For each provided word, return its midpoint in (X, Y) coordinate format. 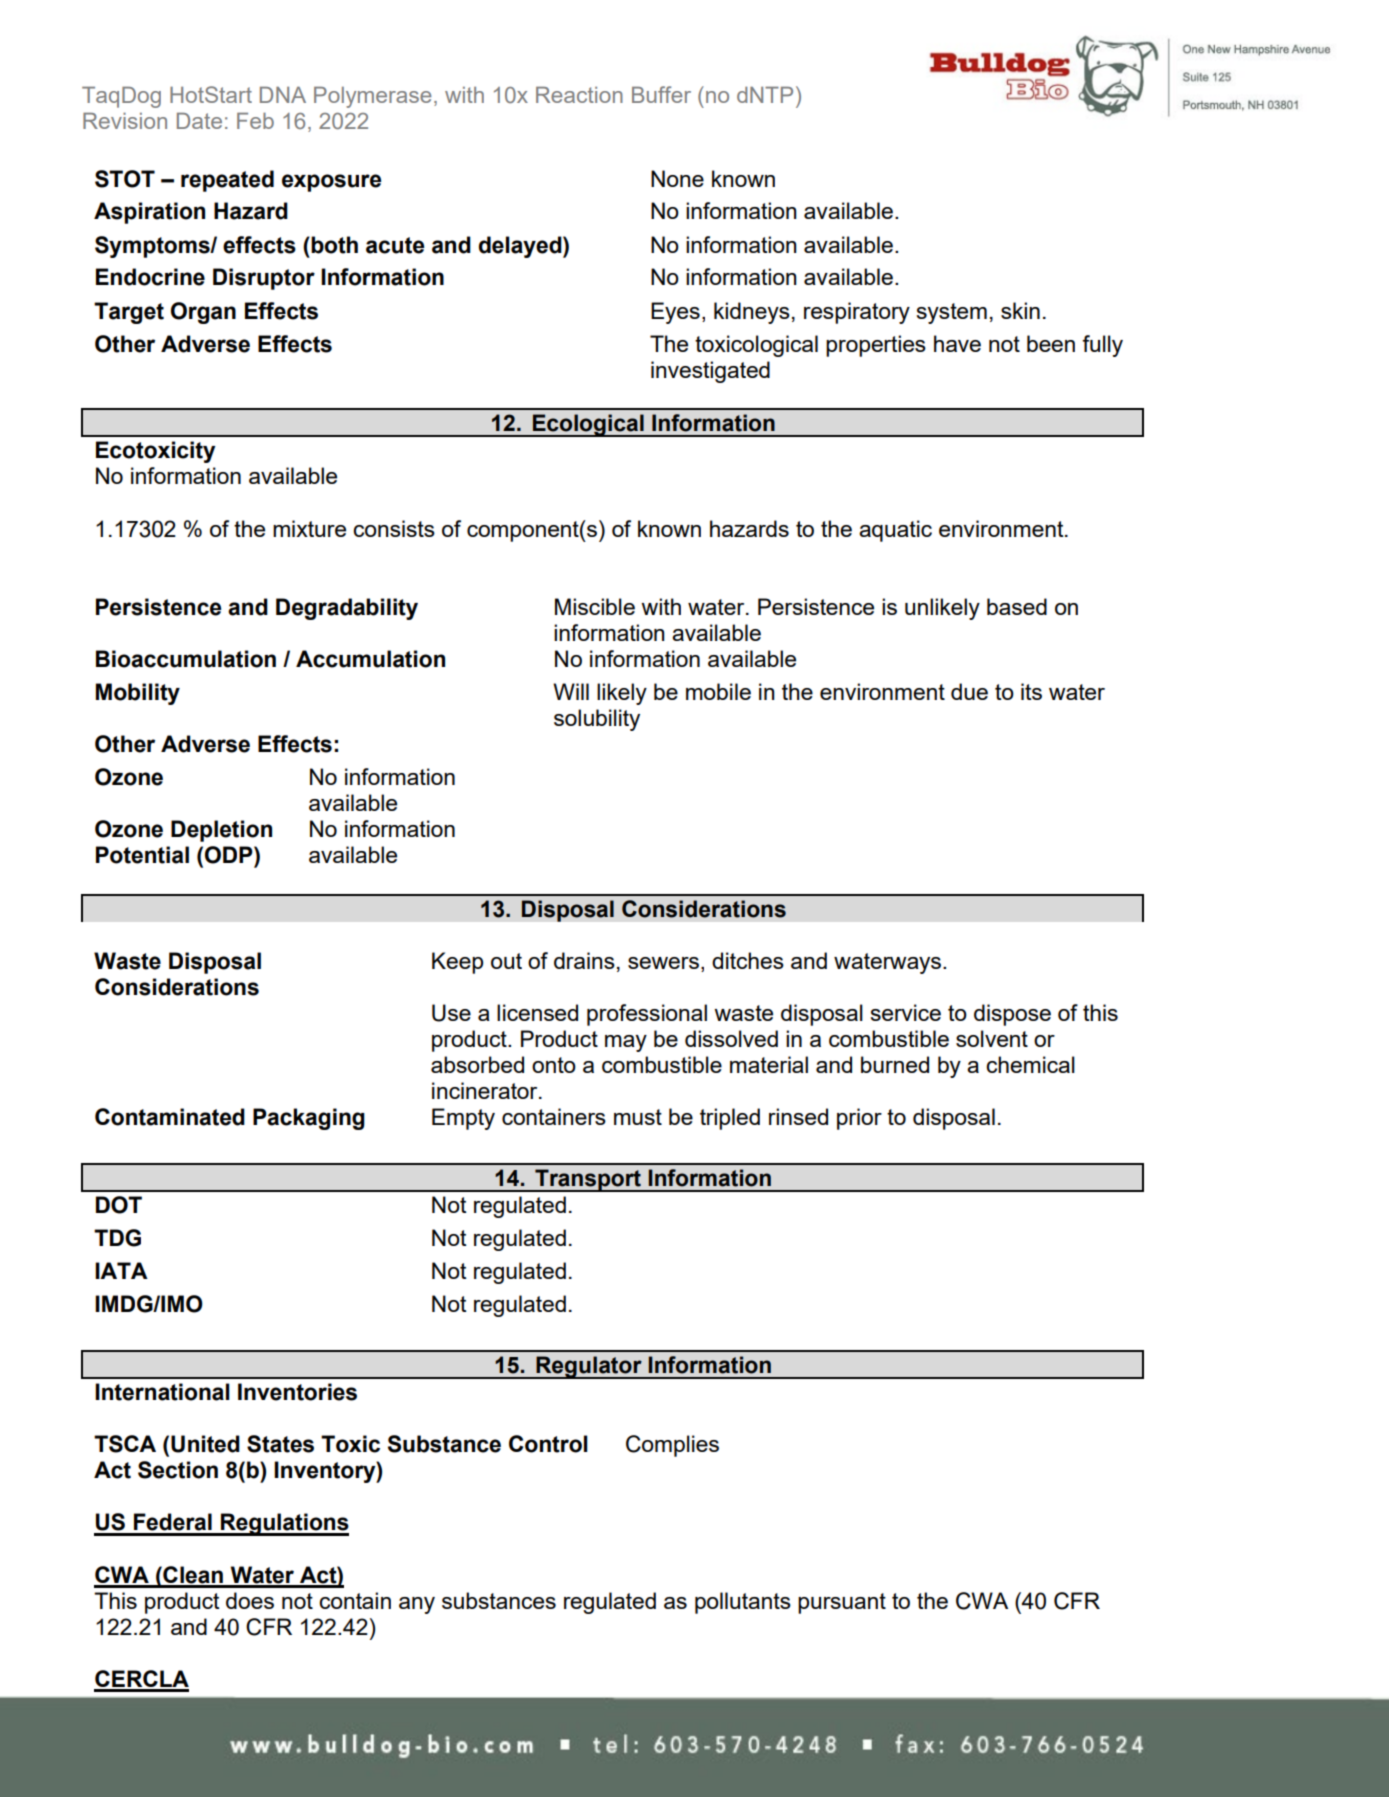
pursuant (842, 1603)
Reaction (579, 94)
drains (584, 960)
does (250, 1600)
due (969, 691)
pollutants (743, 1603)
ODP (230, 855)
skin (1020, 310)
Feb (255, 120)
